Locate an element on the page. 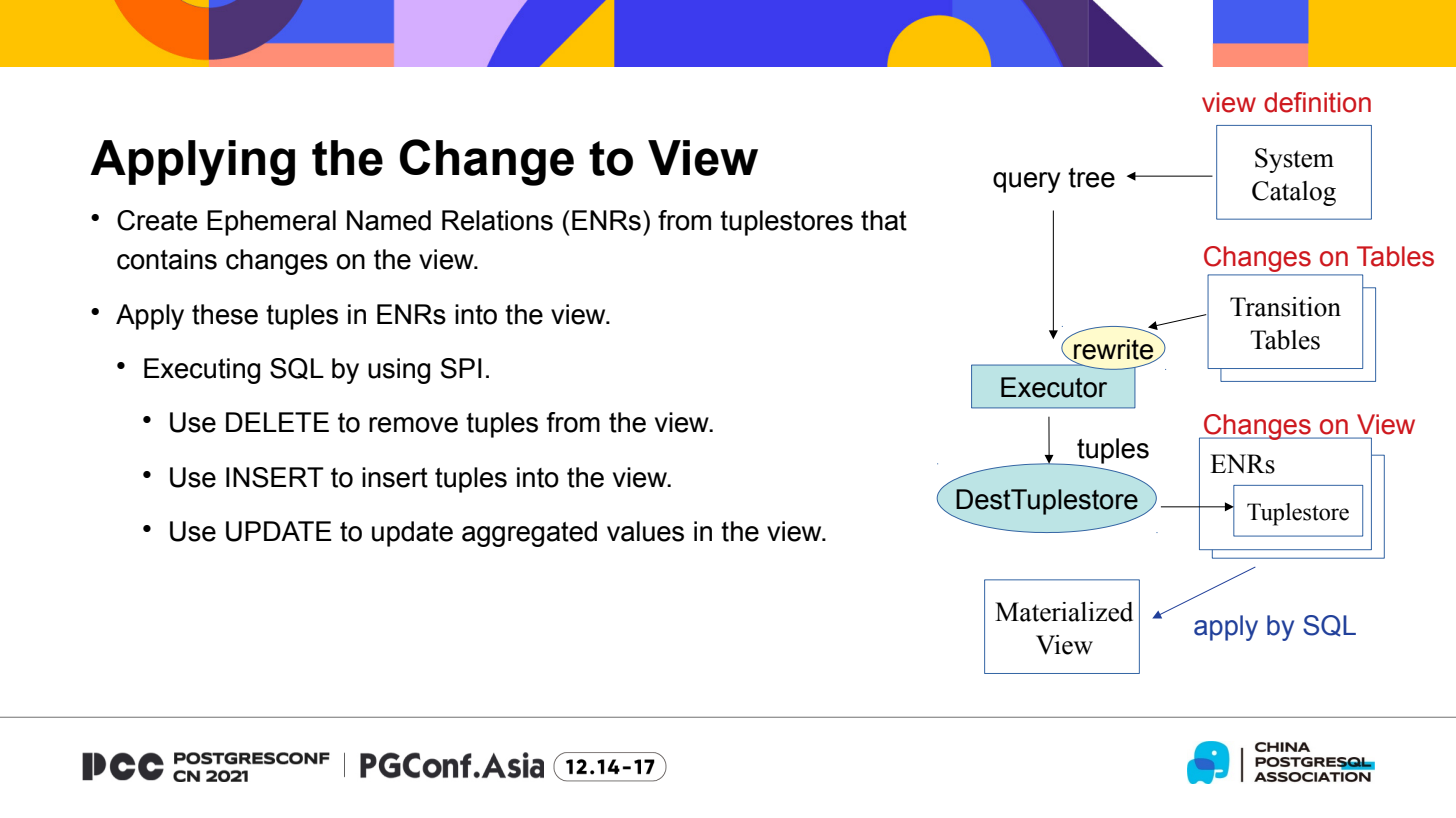  DELETE is located at coordinates (277, 422).
